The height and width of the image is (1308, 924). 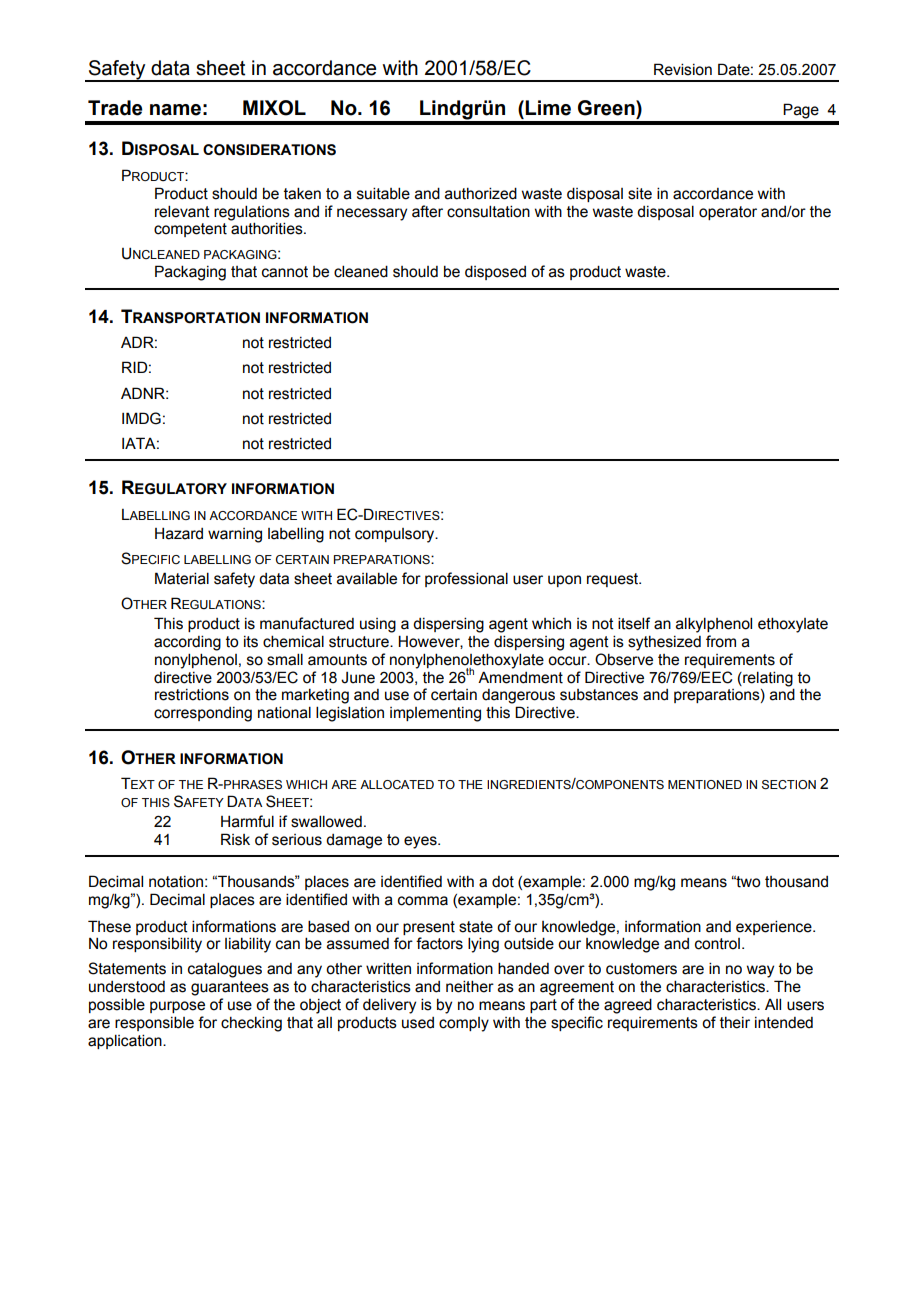 I want to click on Lime, so click(x=548, y=108).
